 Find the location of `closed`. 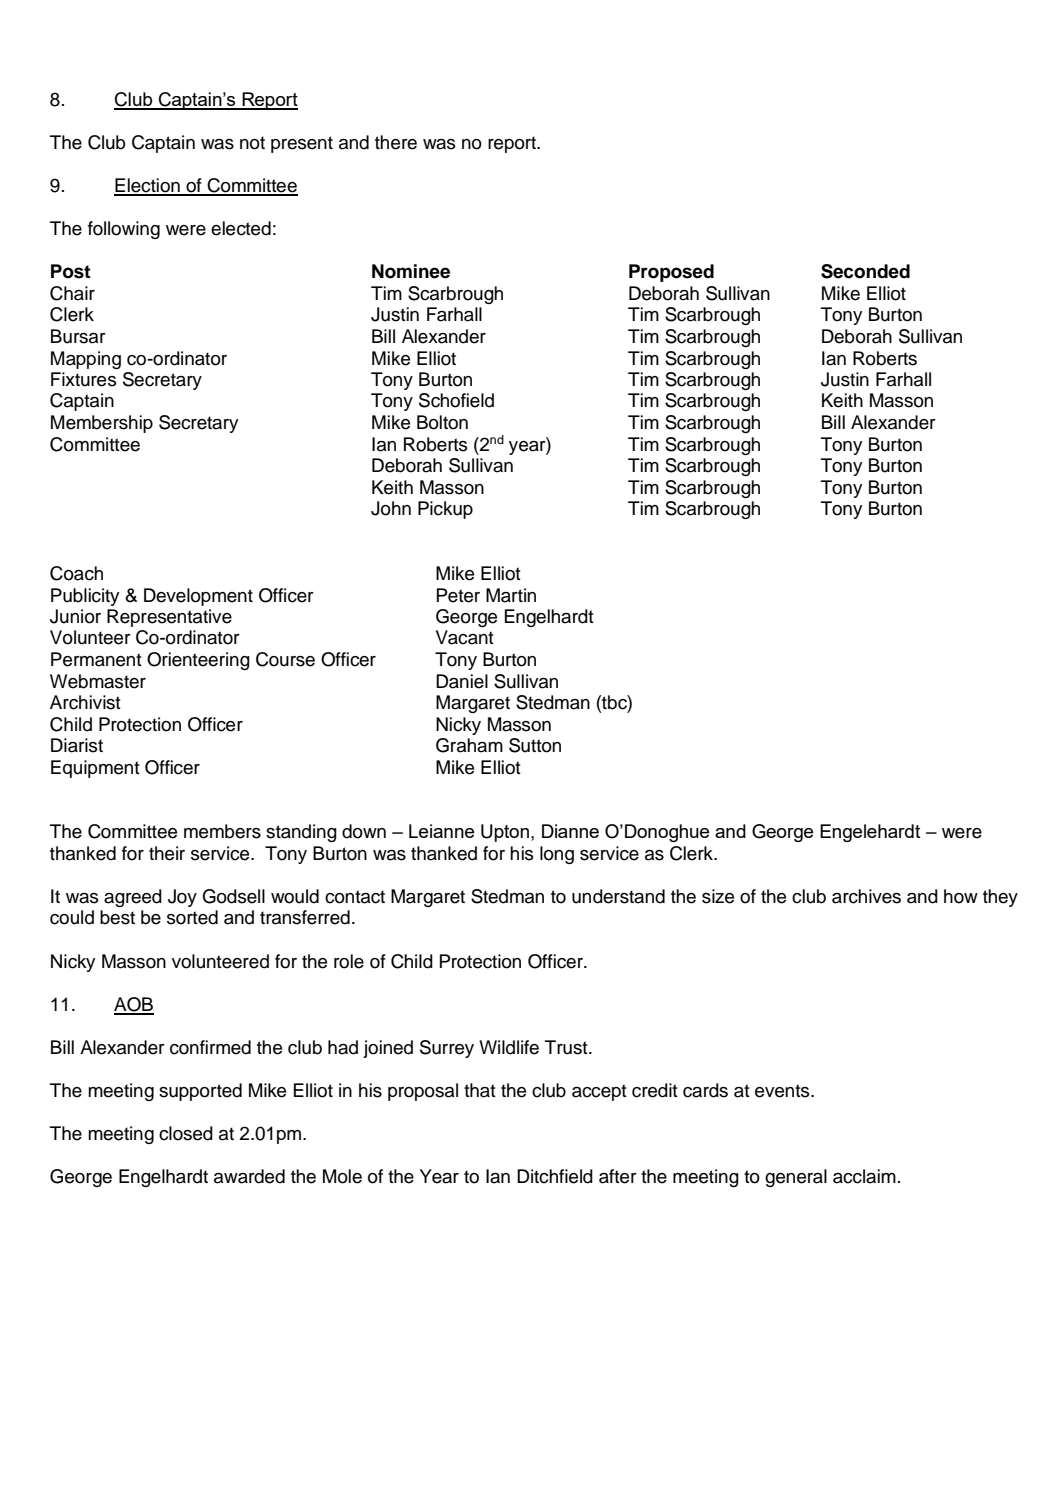

closed is located at coordinates (186, 1133).
